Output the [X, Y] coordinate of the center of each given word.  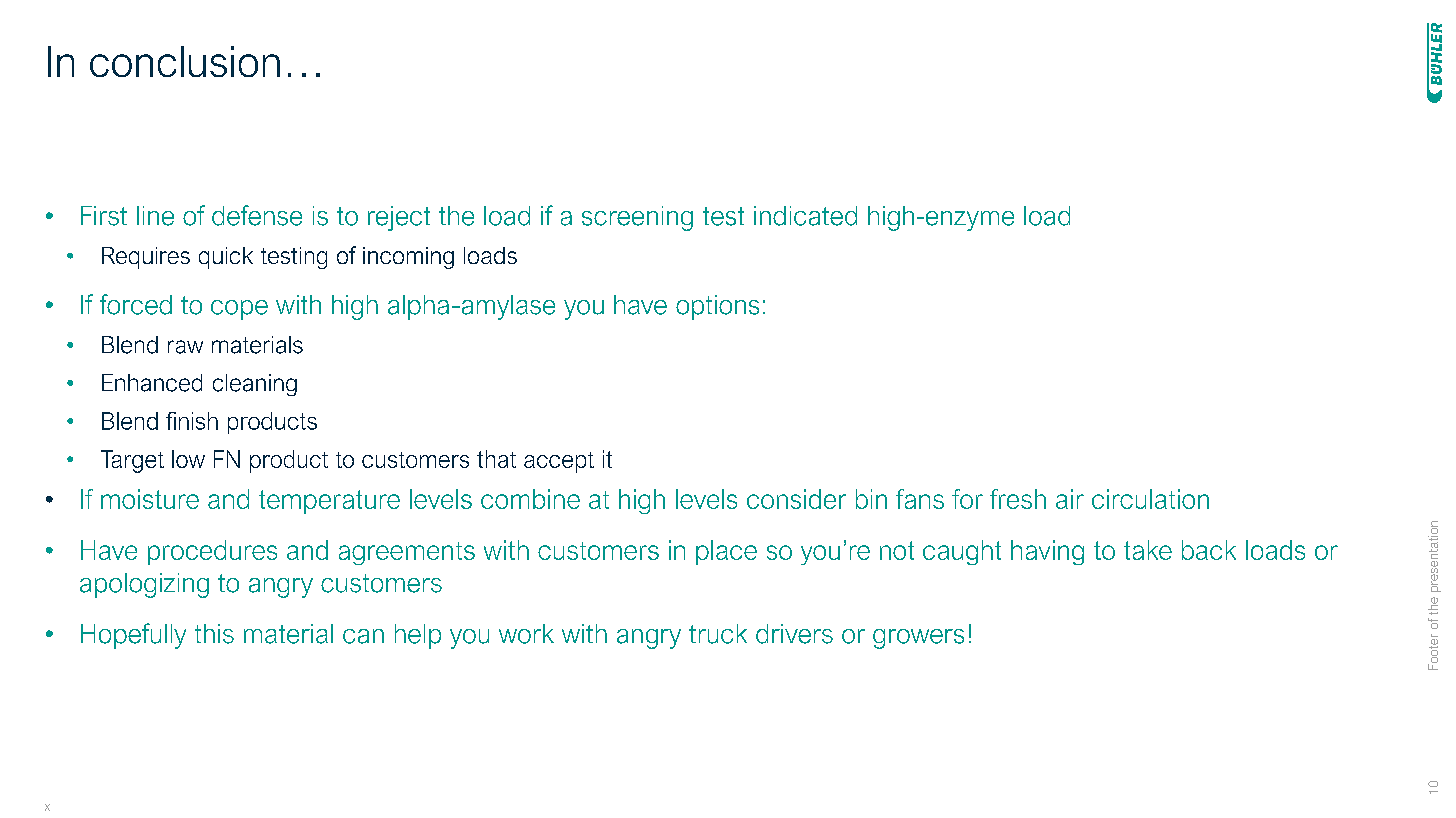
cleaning [255, 385]
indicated [805, 216]
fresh [1018, 499]
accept [559, 462]
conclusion [185, 61]
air [1070, 499]
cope [239, 310]
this [214, 634]
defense [257, 215]
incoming [408, 258]
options [717, 307]
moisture [150, 499]
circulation [1150, 499]
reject [399, 218]
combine [530, 499]
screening [637, 218]
